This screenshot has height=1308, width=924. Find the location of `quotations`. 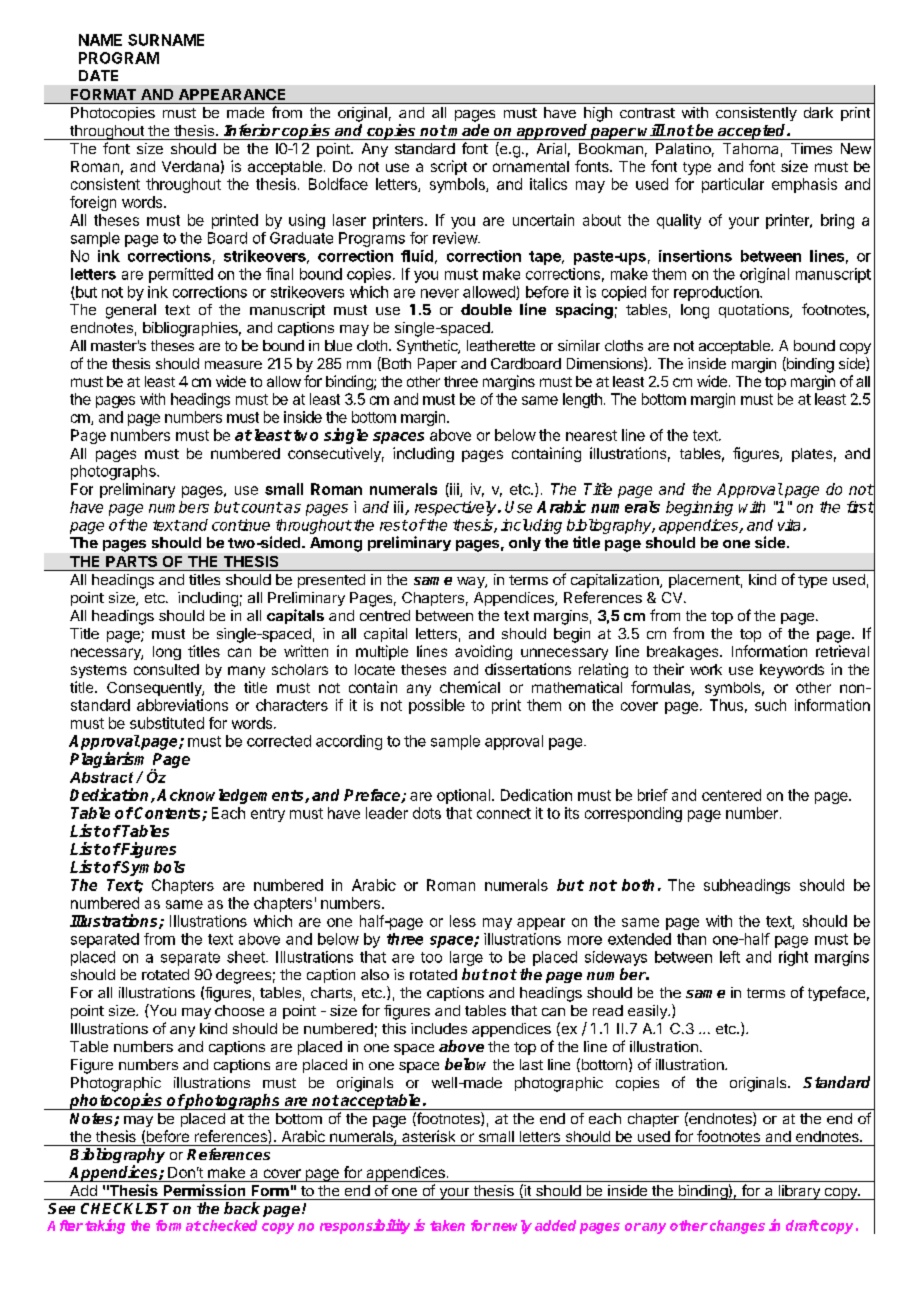

quotations is located at coordinates (755, 311).
